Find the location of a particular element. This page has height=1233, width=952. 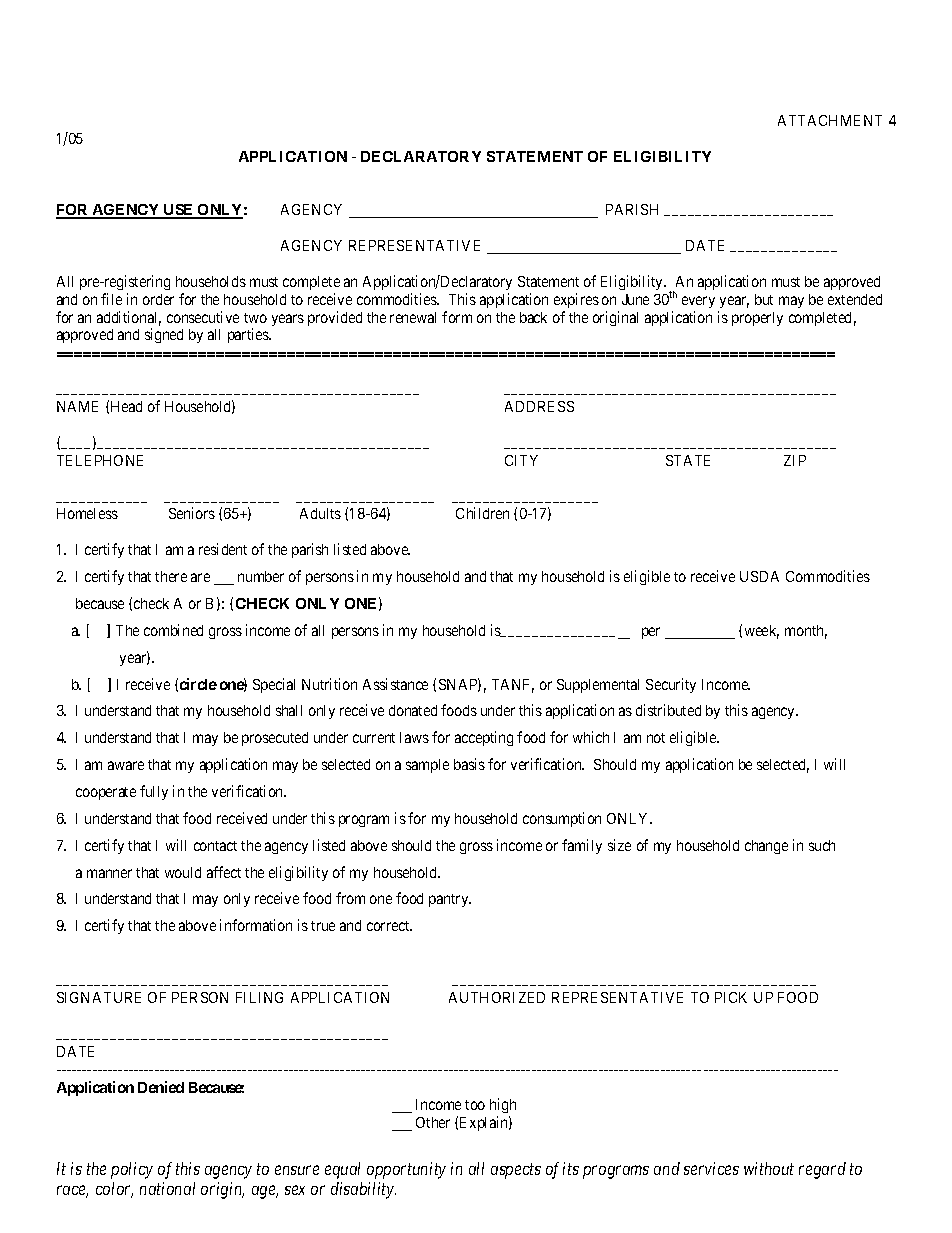

Children is located at coordinates (482, 513).
